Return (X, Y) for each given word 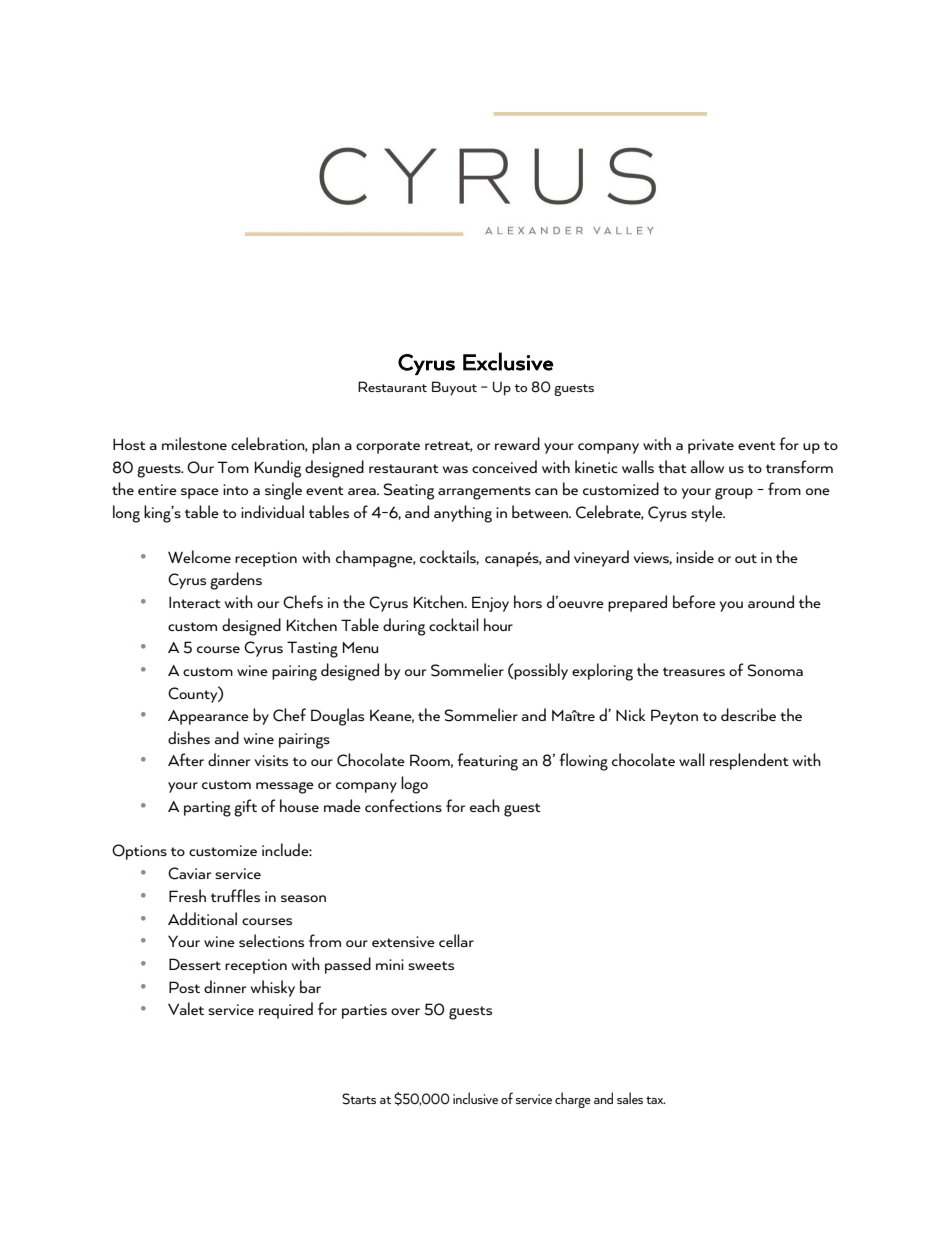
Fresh (187, 895)
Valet (186, 1008)
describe (748, 714)
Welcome (199, 556)
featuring (487, 762)
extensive (403, 941)
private (711, 446)
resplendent (749, 761)
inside (695, 556)
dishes (189, 737)
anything (463, 514)
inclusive (475, 1098)
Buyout (454, 388)
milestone (194, 443)
